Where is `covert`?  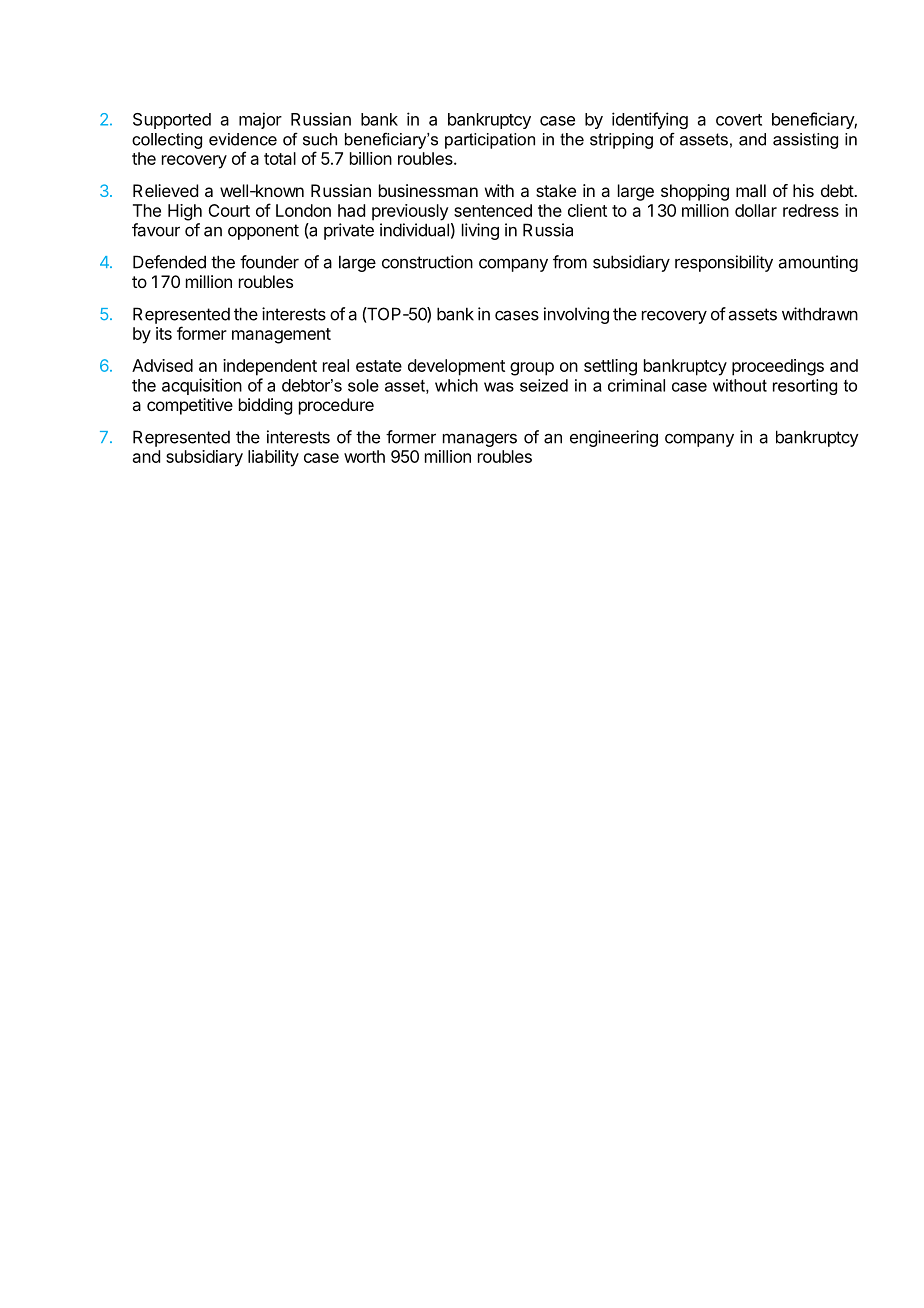 covert is located at coordinates (739, 120).
